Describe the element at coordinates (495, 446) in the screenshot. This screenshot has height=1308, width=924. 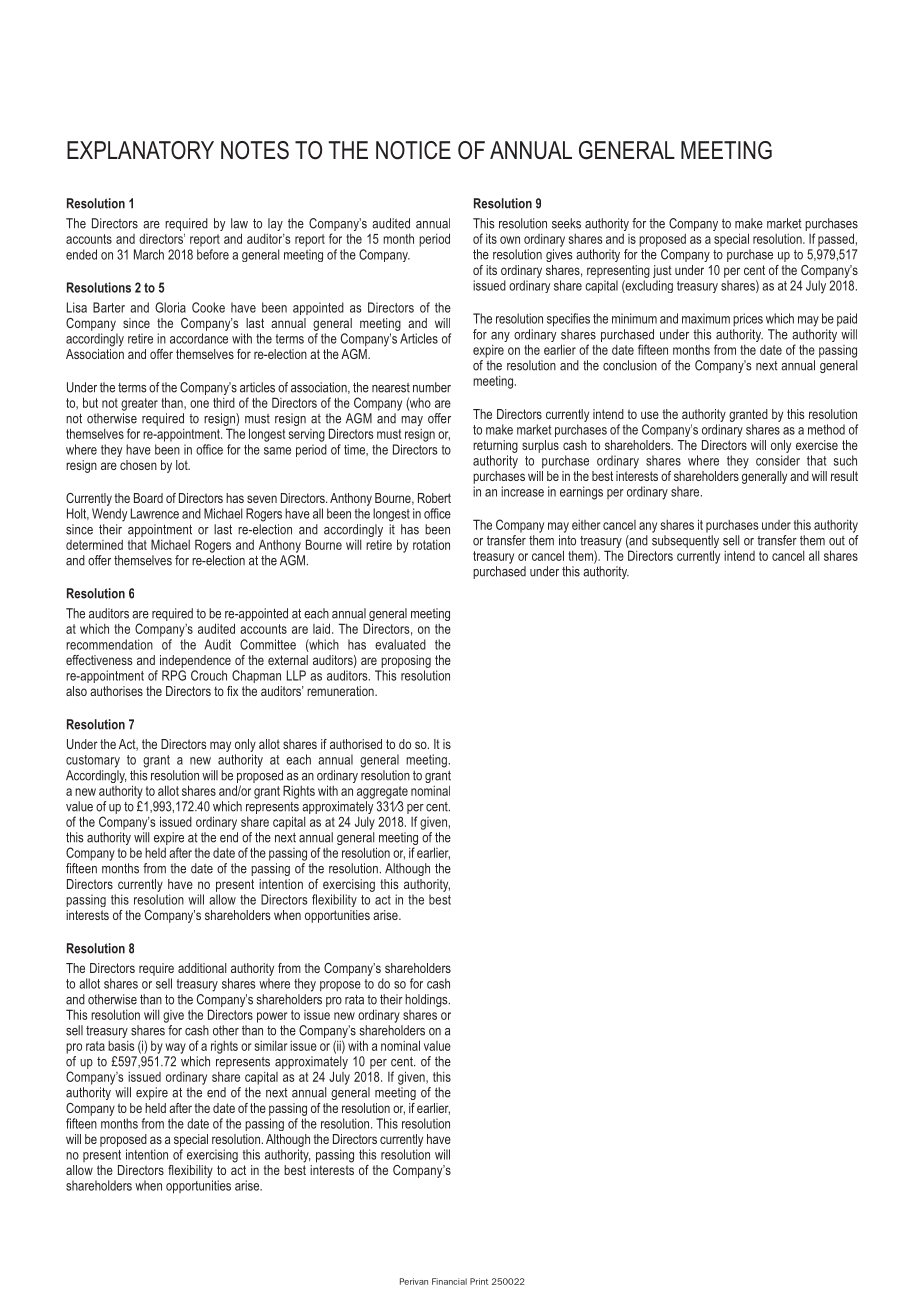
I see `returning` at that location.
